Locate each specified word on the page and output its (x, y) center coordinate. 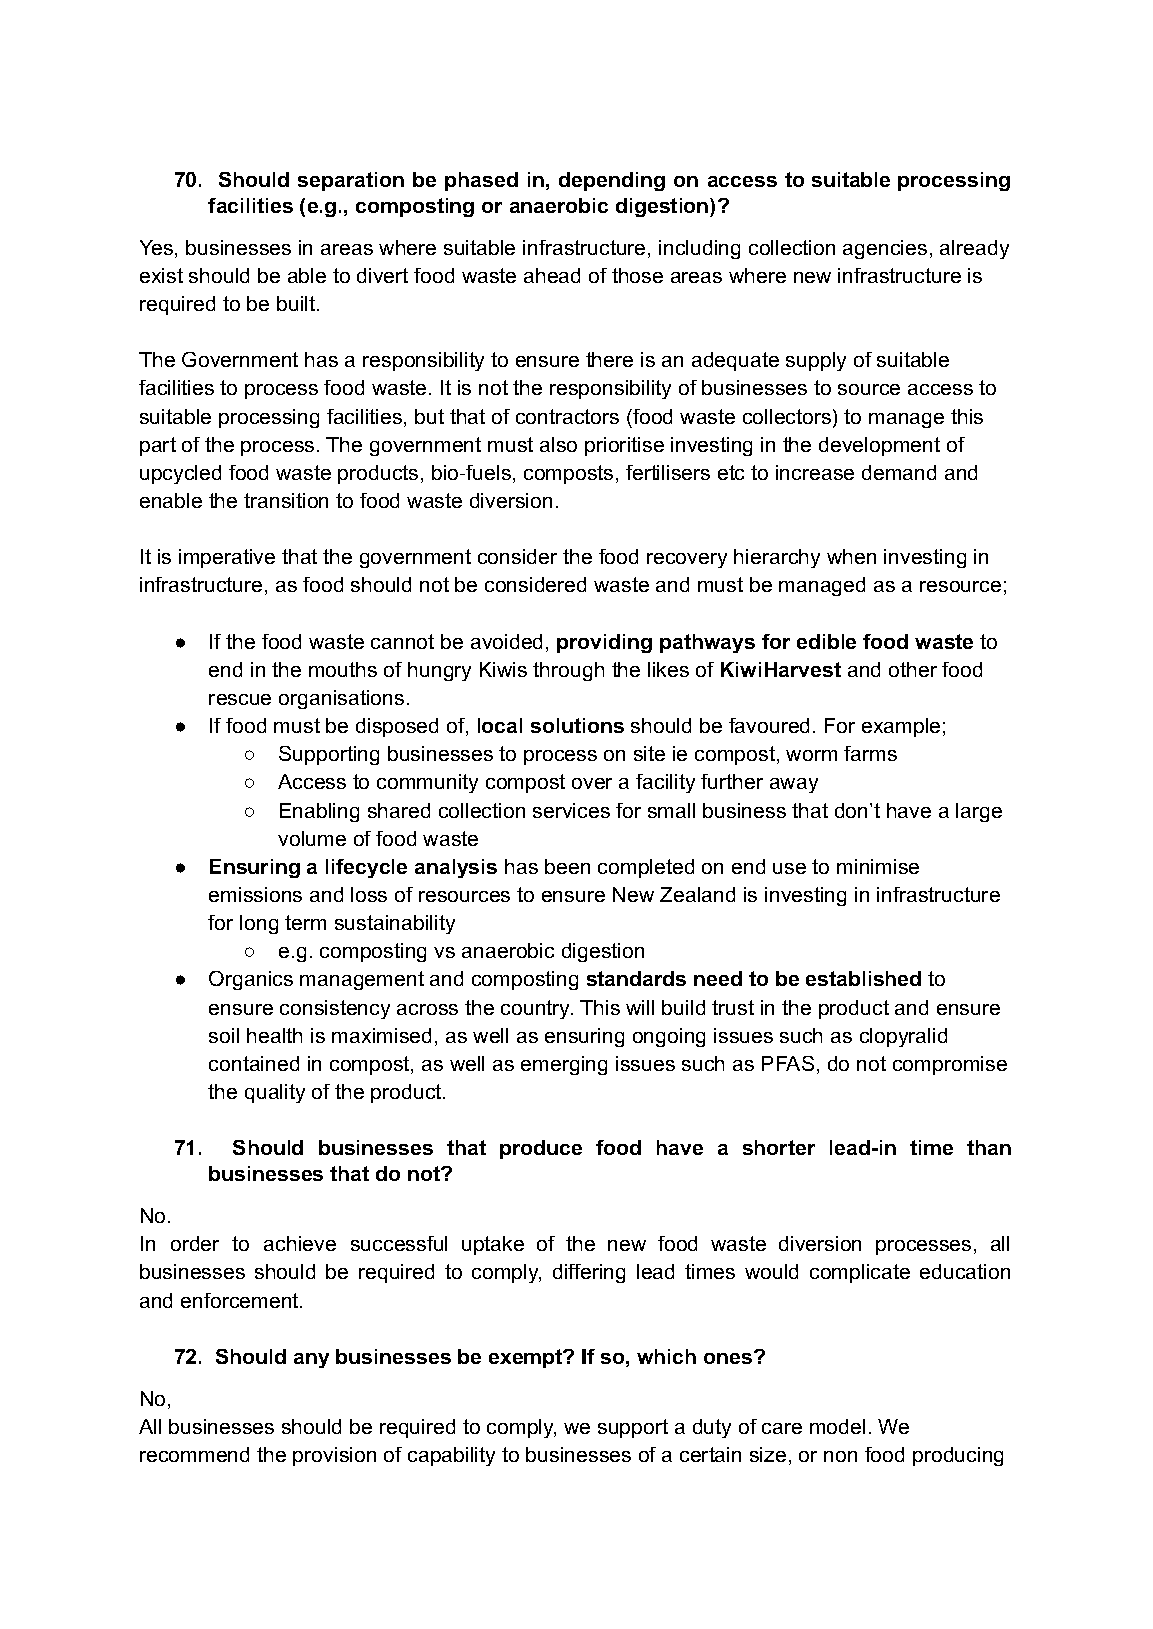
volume (312, 838)
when (851, 556)
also (558, 444)
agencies (885, 249)
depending (612, 181)
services (571, 810)
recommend (194, 1454)
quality (275, 1093)
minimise (878, 866)
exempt (527, 1358)
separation (351, 181)
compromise (950, 1065)
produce (541, 1149)
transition (286, 500)
